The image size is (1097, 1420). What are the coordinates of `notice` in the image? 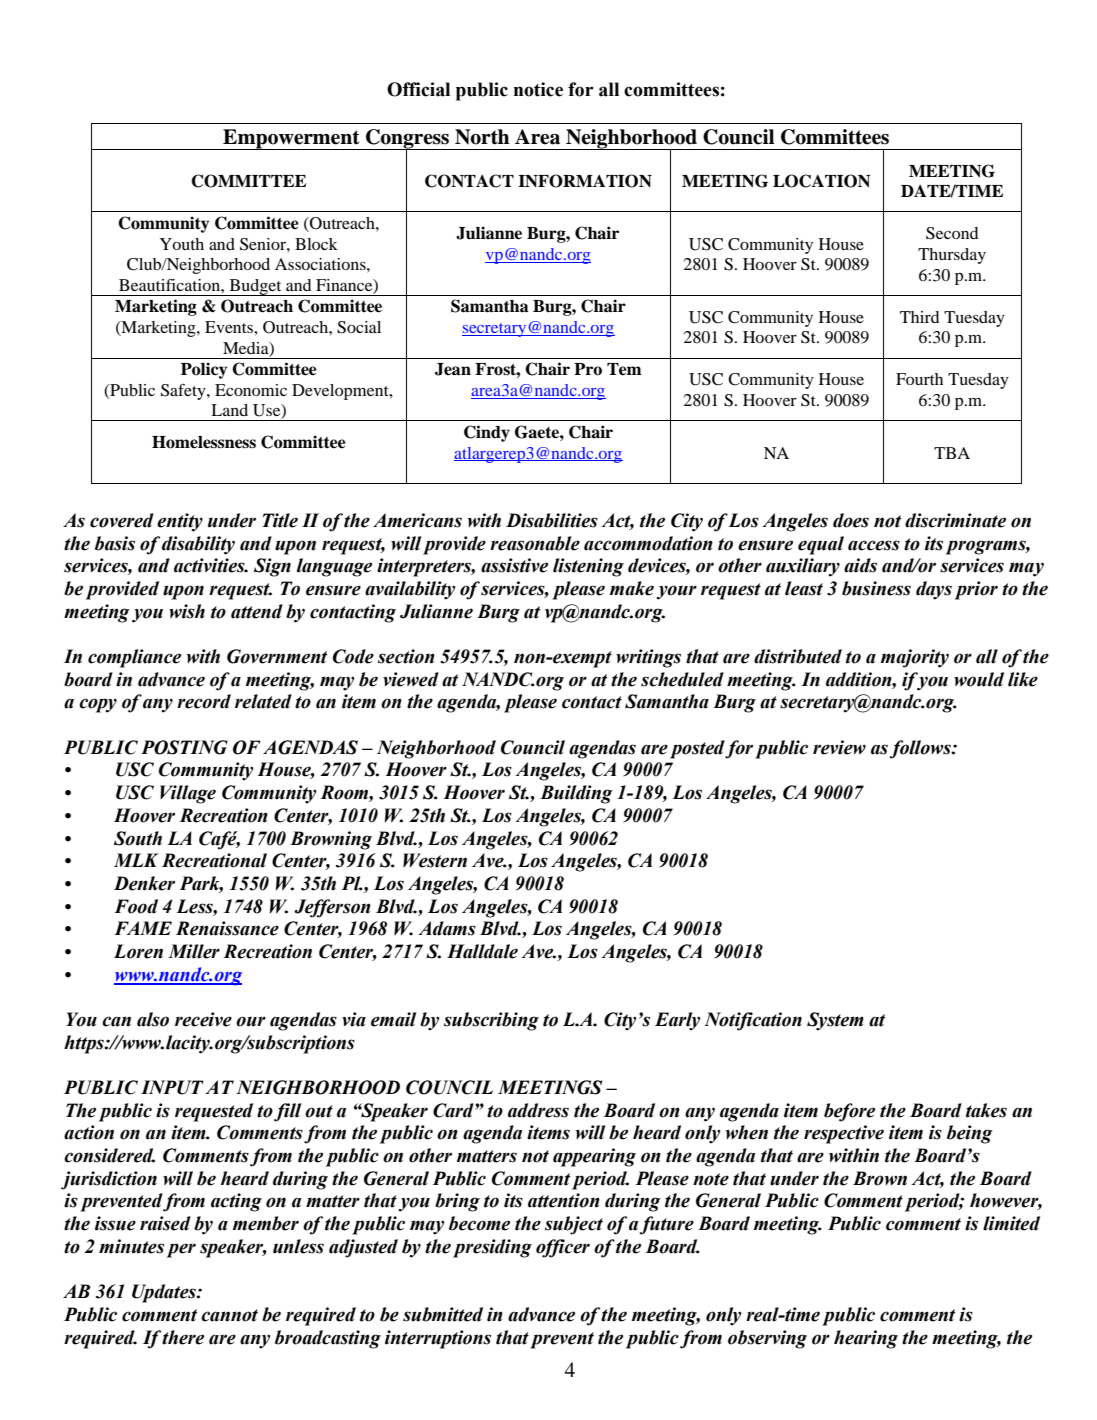 It's located at (538, 89).
